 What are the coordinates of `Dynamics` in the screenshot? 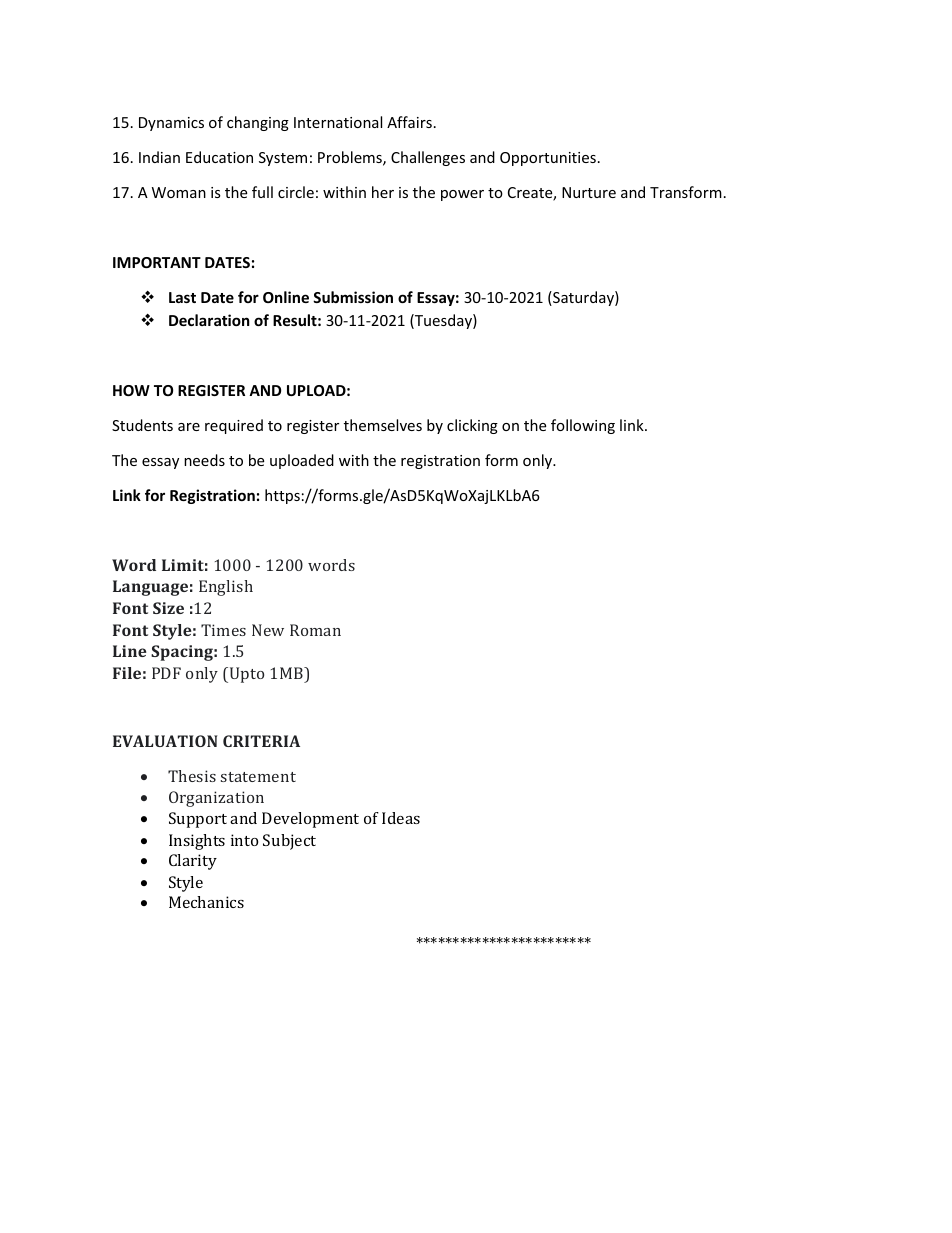 It's located at (171, 124).
